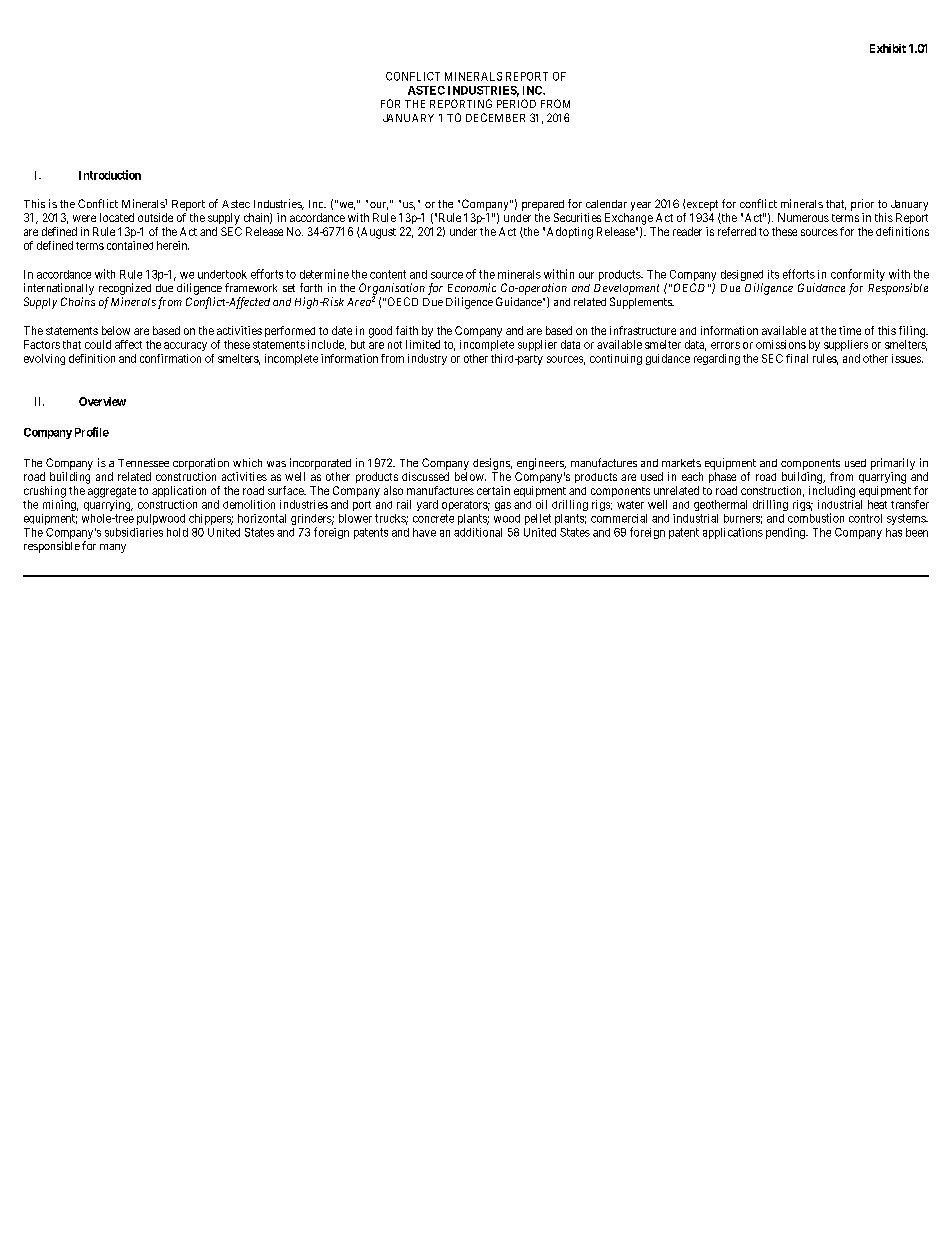  I want to click on industry, so click(427, 359).
